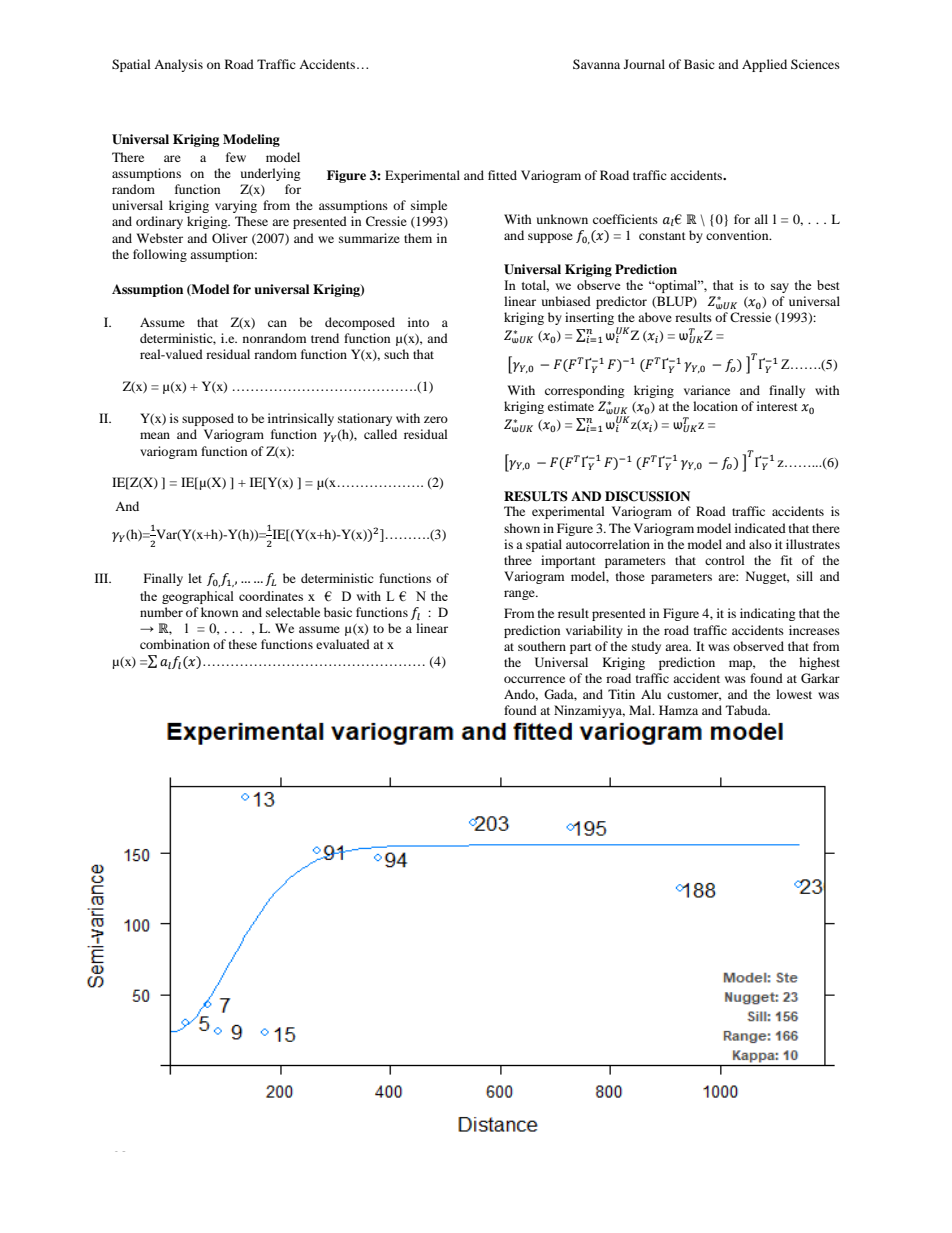 The height and width of the screenshot is (1233, 952). I want to click on variance, so click(707, 390).
